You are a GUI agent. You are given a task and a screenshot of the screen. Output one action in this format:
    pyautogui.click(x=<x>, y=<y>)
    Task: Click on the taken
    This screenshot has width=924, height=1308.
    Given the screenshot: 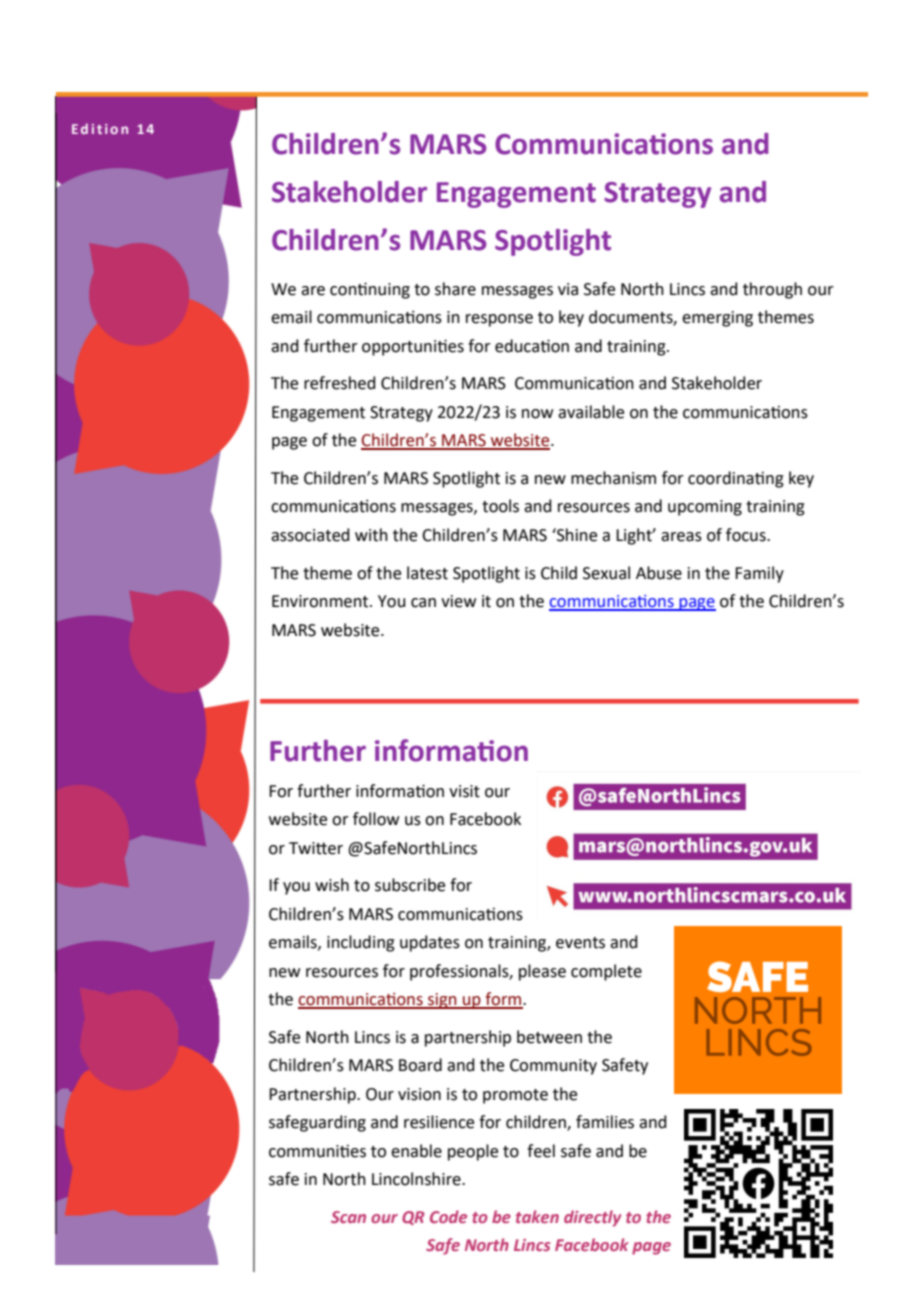 What is the action you would take?
    pyautogui.click(x=537, y=1216)
